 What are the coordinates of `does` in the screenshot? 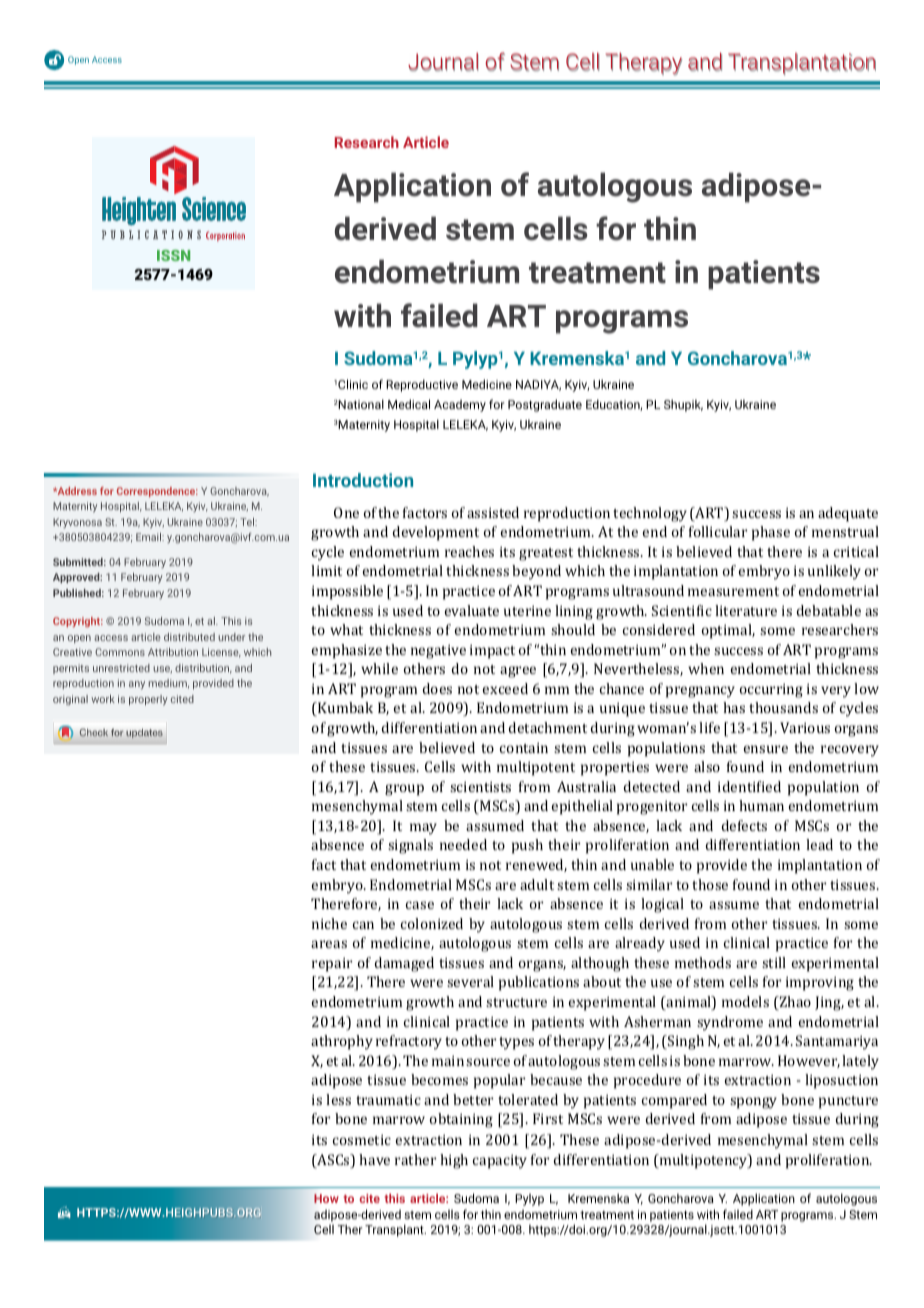 It's located at (437, 688).
